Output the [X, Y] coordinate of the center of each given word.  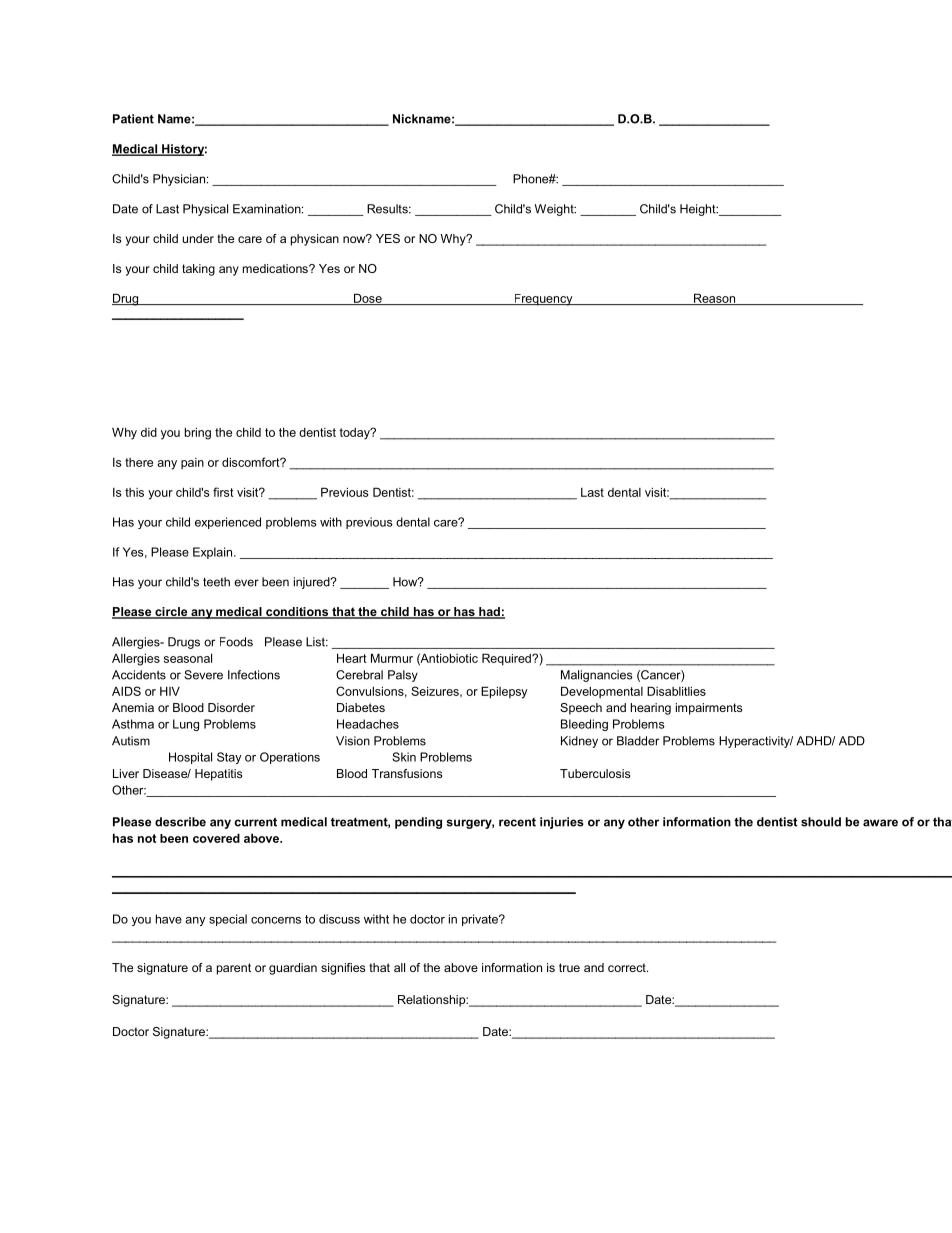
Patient [133, 119]
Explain [214, 553]
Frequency [543, 300]
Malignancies [597, 676]
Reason [714, 299]
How [406, 582]
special [228, 920]
